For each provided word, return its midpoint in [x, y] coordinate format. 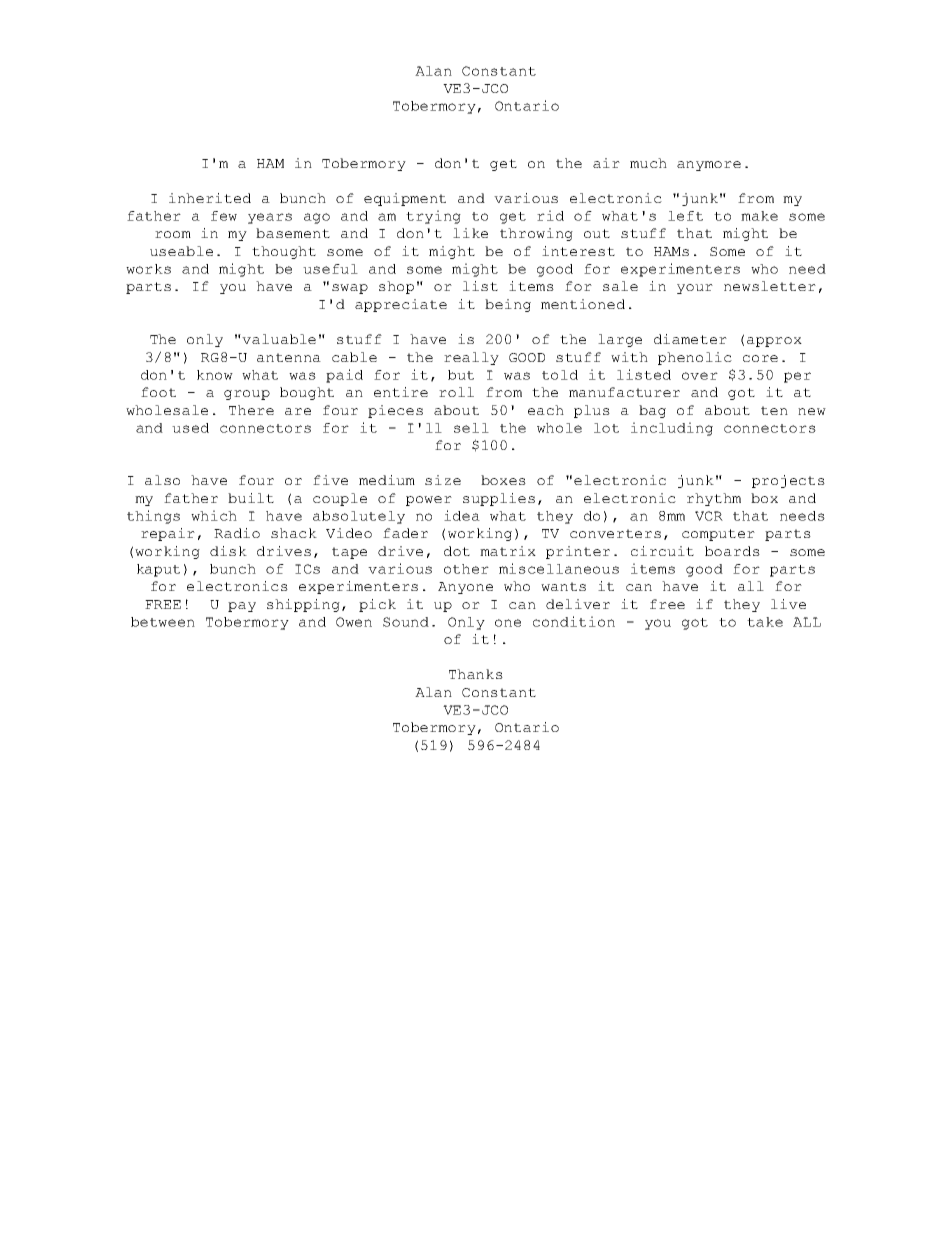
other [466, 569]
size [443, 480]
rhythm [714, 499]
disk [228, 551]
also [162, 480]
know [215, 375]
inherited [210, 198]
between [163, 622]
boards [732, 551]
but [461, 375]
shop [396, 287]
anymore [709, 166]
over [700, 376]
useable [181, 251]
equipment [405, 199]
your [695, 289]
